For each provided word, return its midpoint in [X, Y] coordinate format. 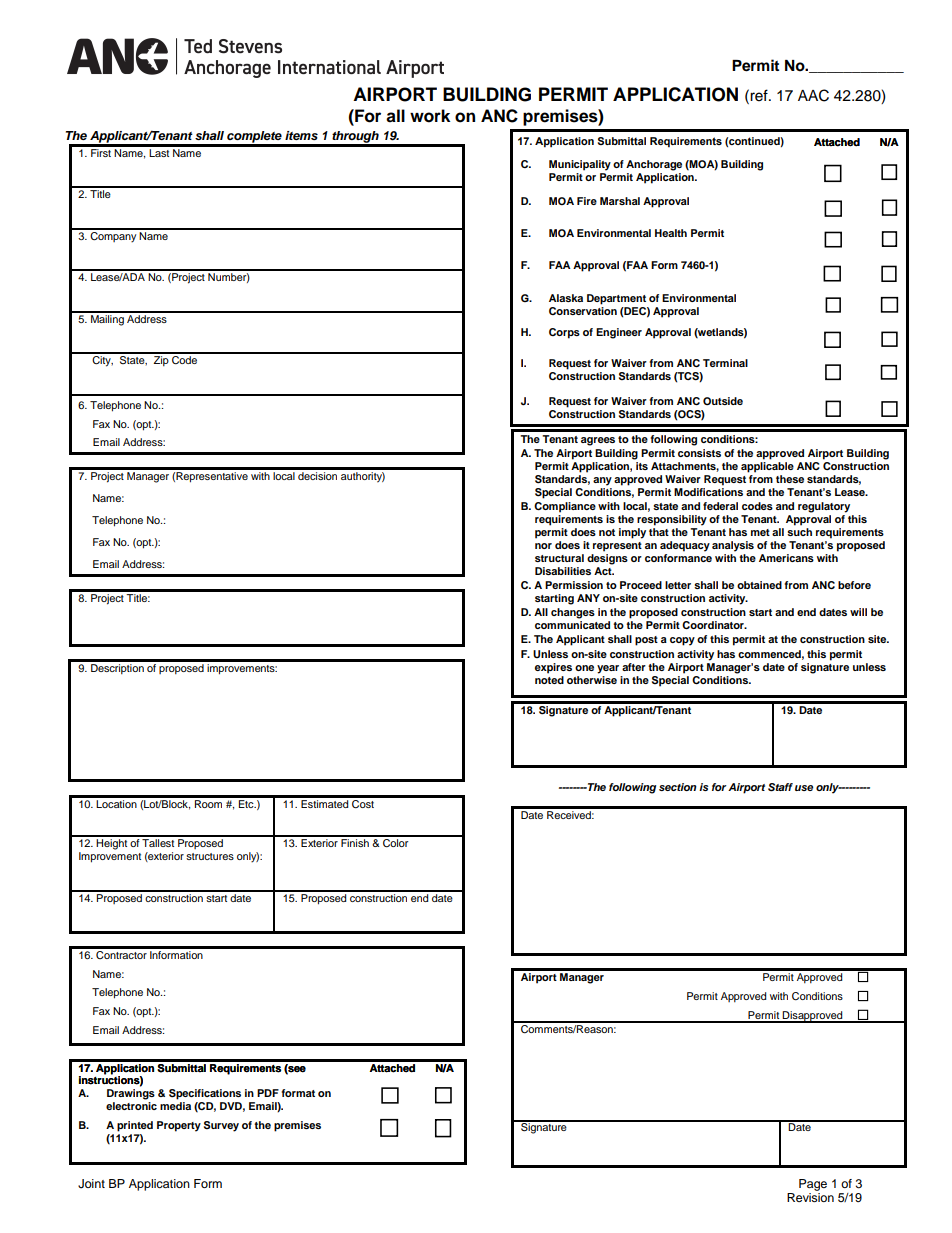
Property [179, 1126]
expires [553, 668]
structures [210, 856]
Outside [723, 401]
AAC [813, 95]
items [301, 135]
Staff [780, 787]
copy [682, 641]
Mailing [107, 319]
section [678, 787]
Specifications [205, 1094]
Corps [564, 333]
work [430, 116]
